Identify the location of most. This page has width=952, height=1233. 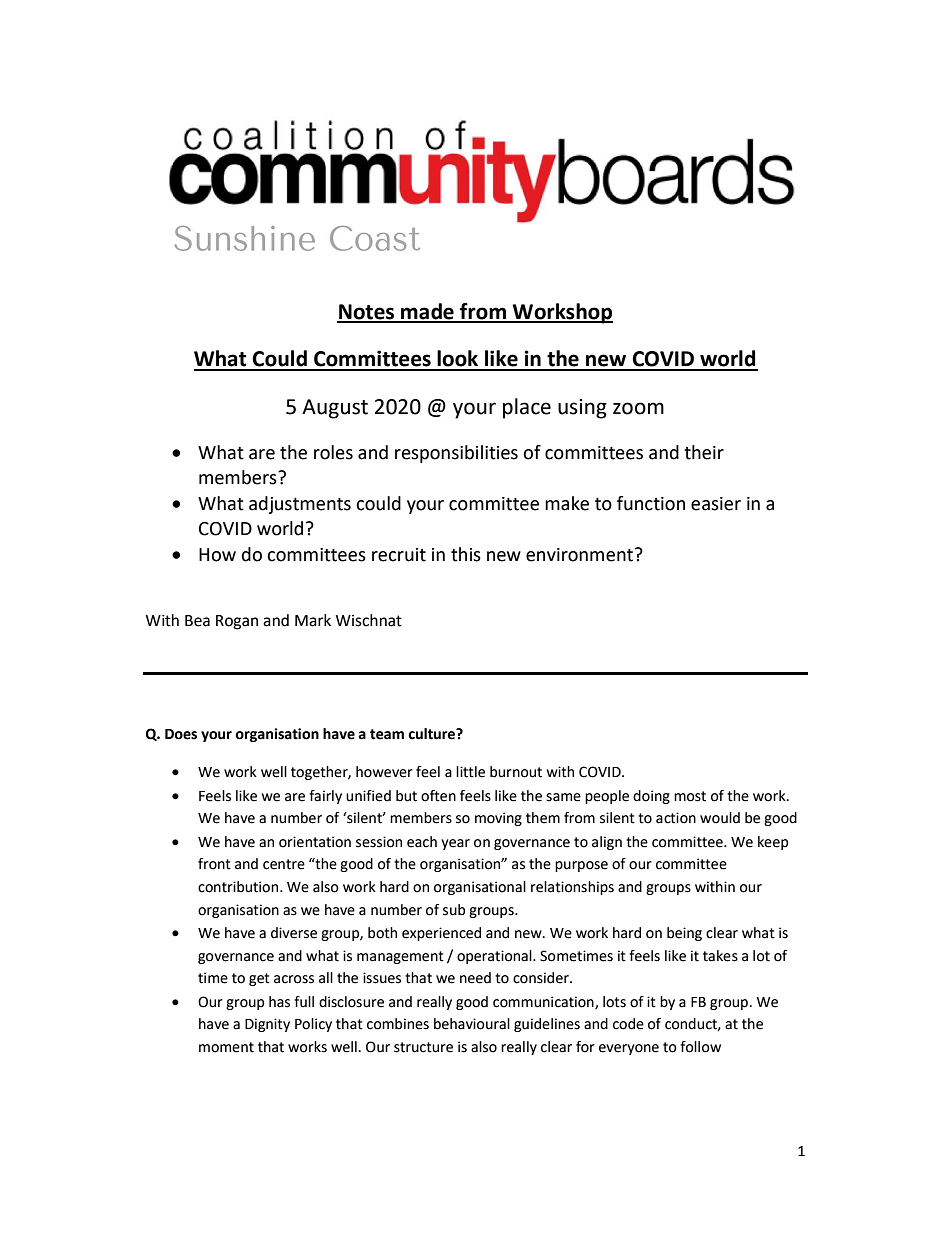
(690, 796).
